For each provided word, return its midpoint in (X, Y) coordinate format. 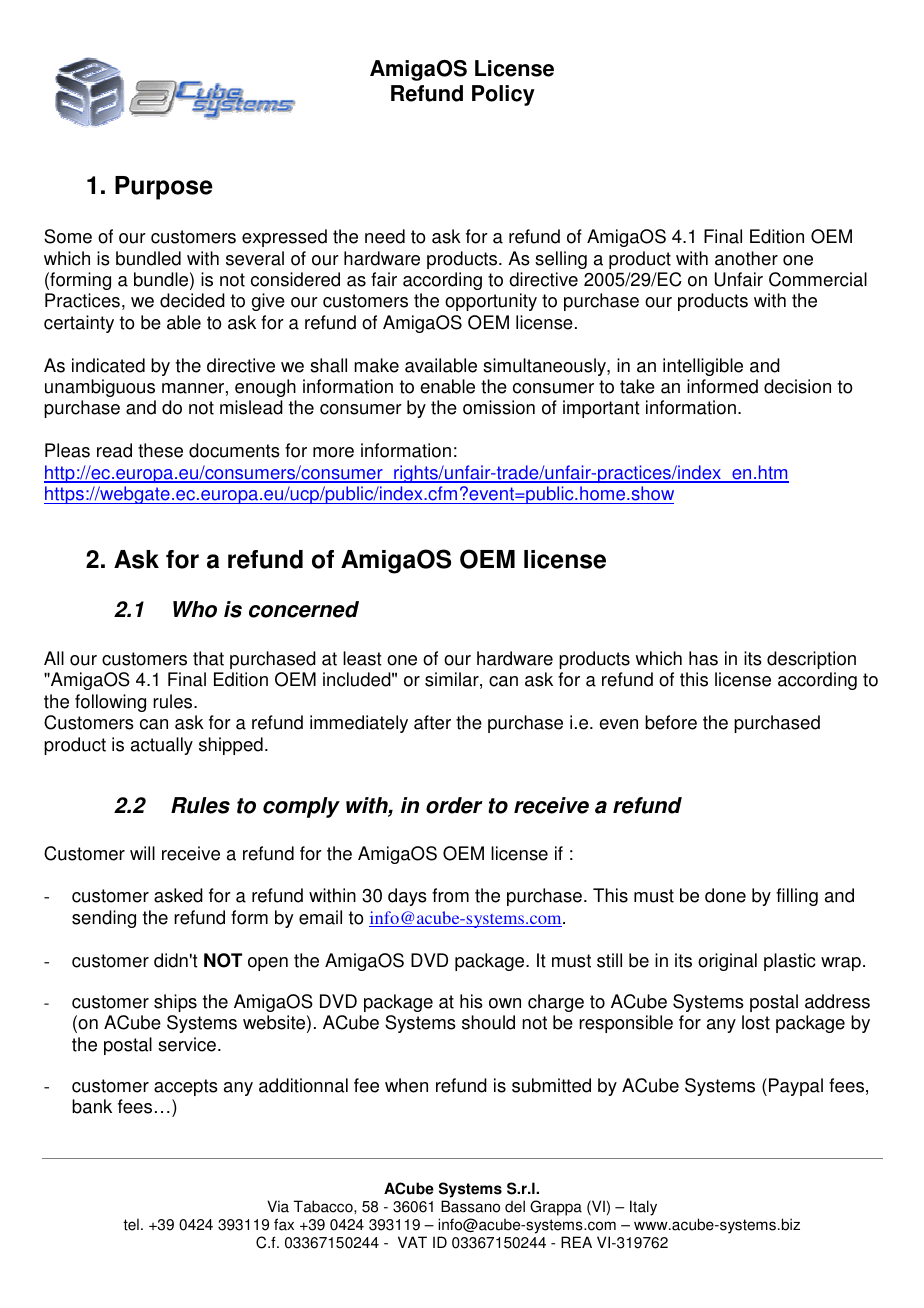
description (811, 660)
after (432, 722)
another (746, 258)
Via (278, 1206)
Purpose (164, 188)
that (208, 658)
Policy (503, 95)
